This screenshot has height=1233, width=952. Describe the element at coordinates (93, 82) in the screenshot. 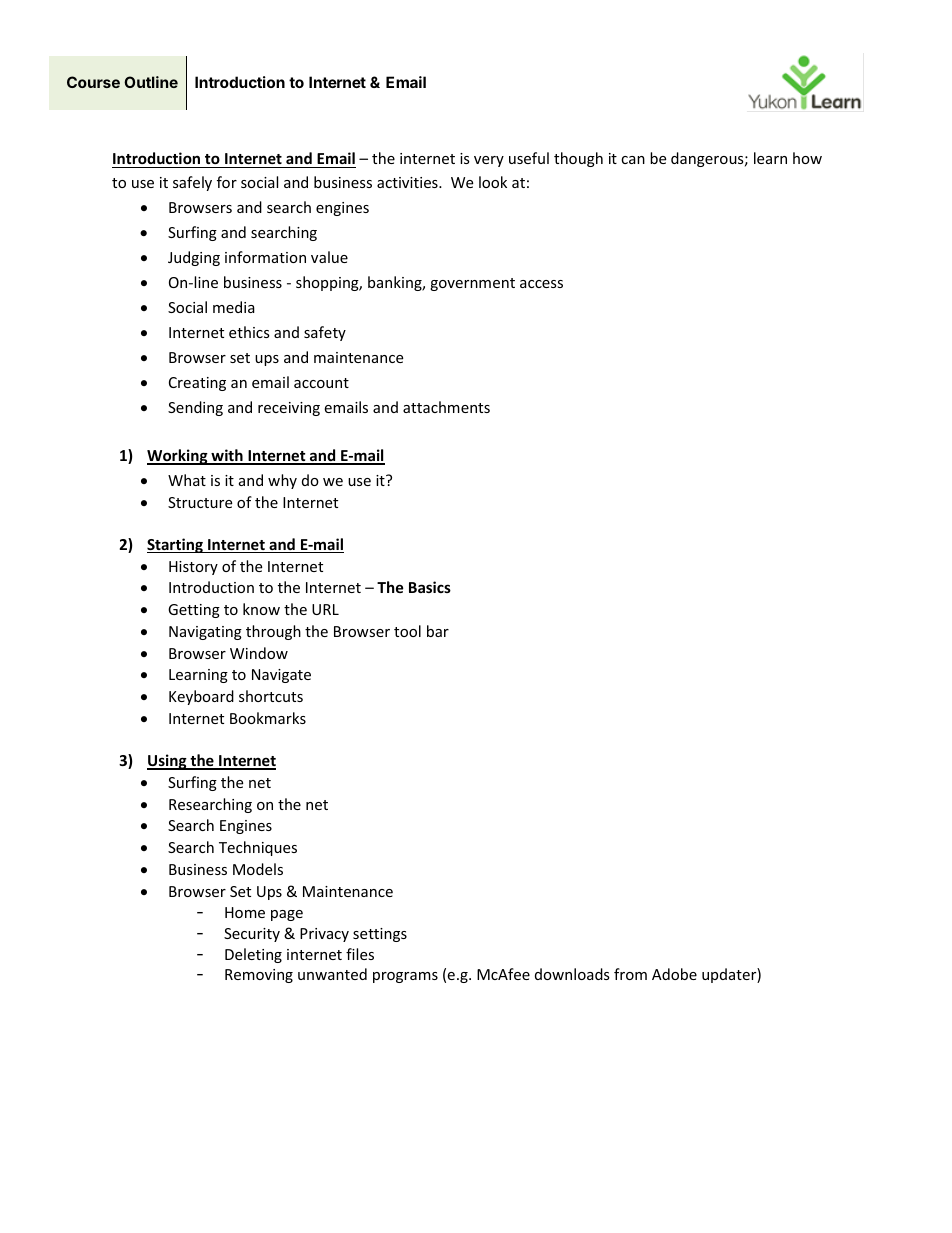

I see `Course` at that location.
